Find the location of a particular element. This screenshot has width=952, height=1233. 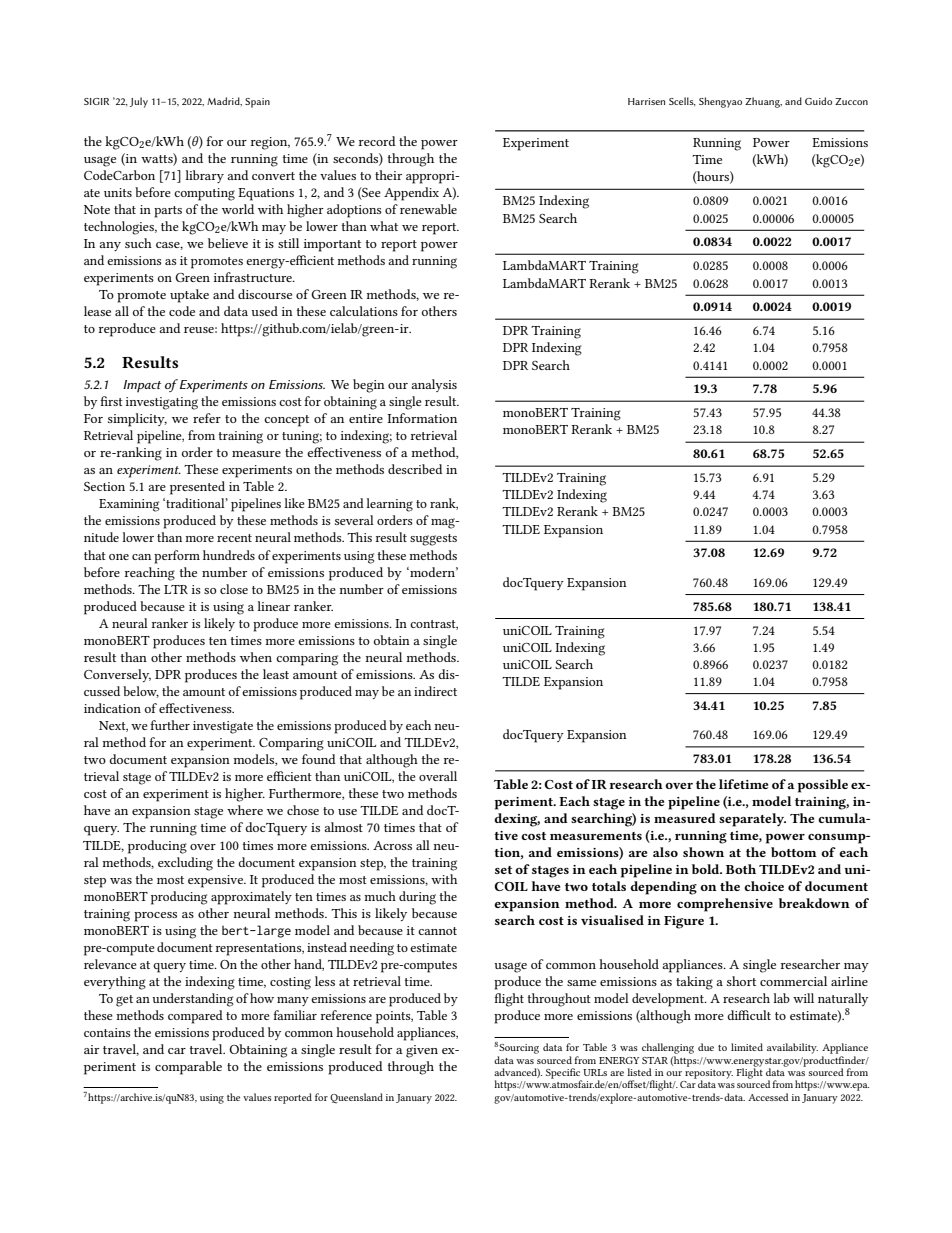

comparable is located at coordinates (188, 1068).
